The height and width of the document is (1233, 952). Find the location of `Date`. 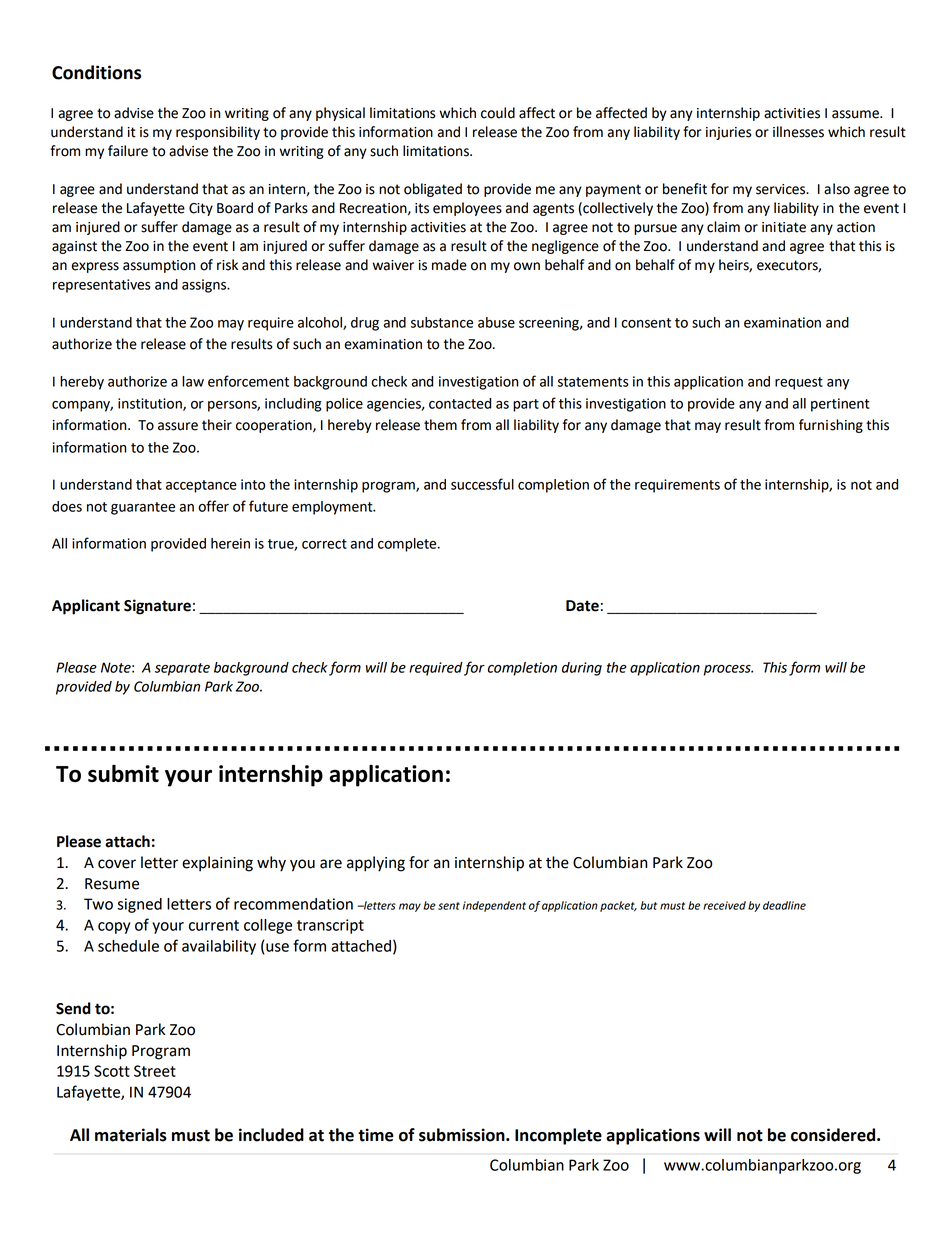

Date is located at coordinates (582, 606).
